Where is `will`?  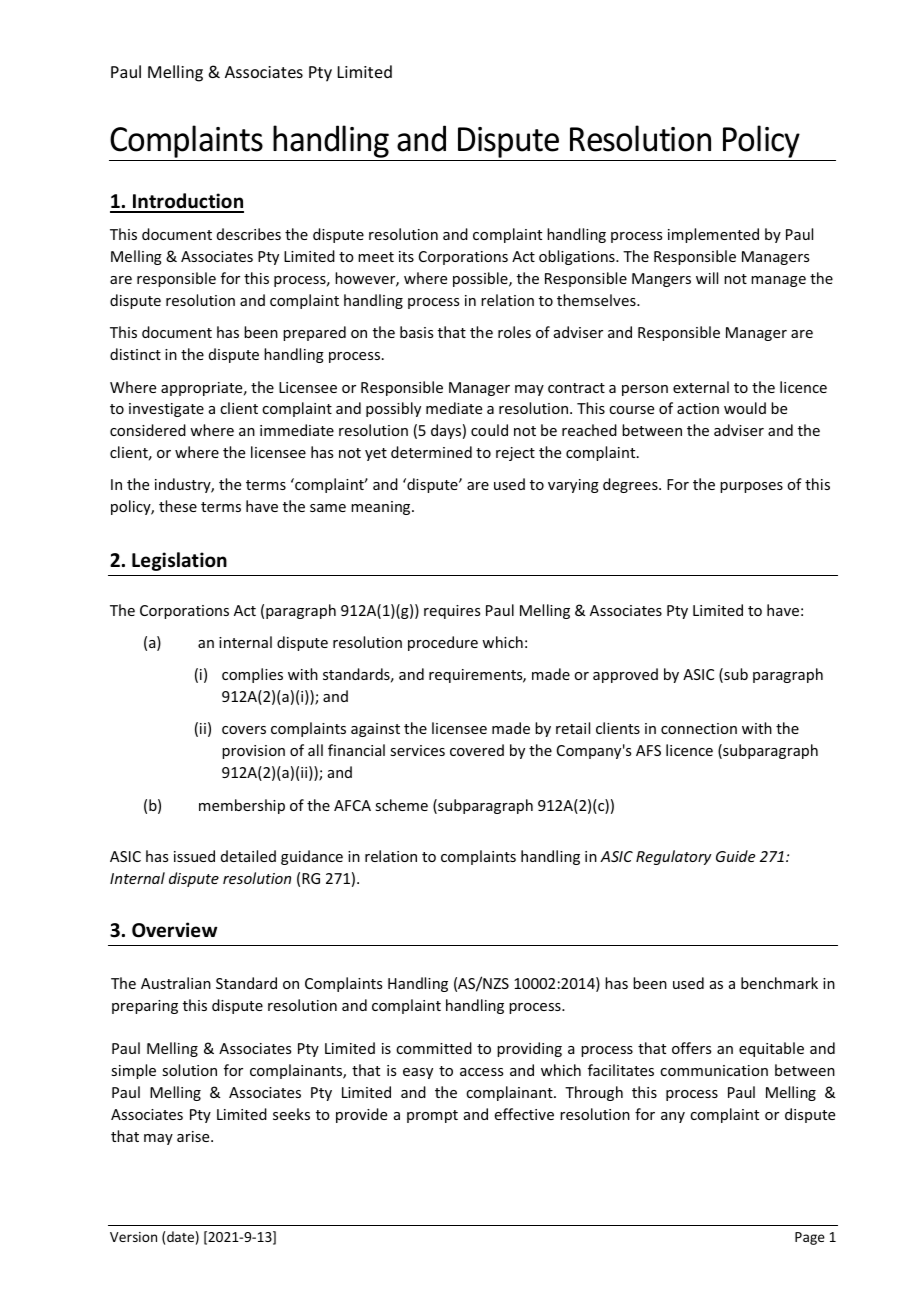 will is located at coordinates (707, 278).
